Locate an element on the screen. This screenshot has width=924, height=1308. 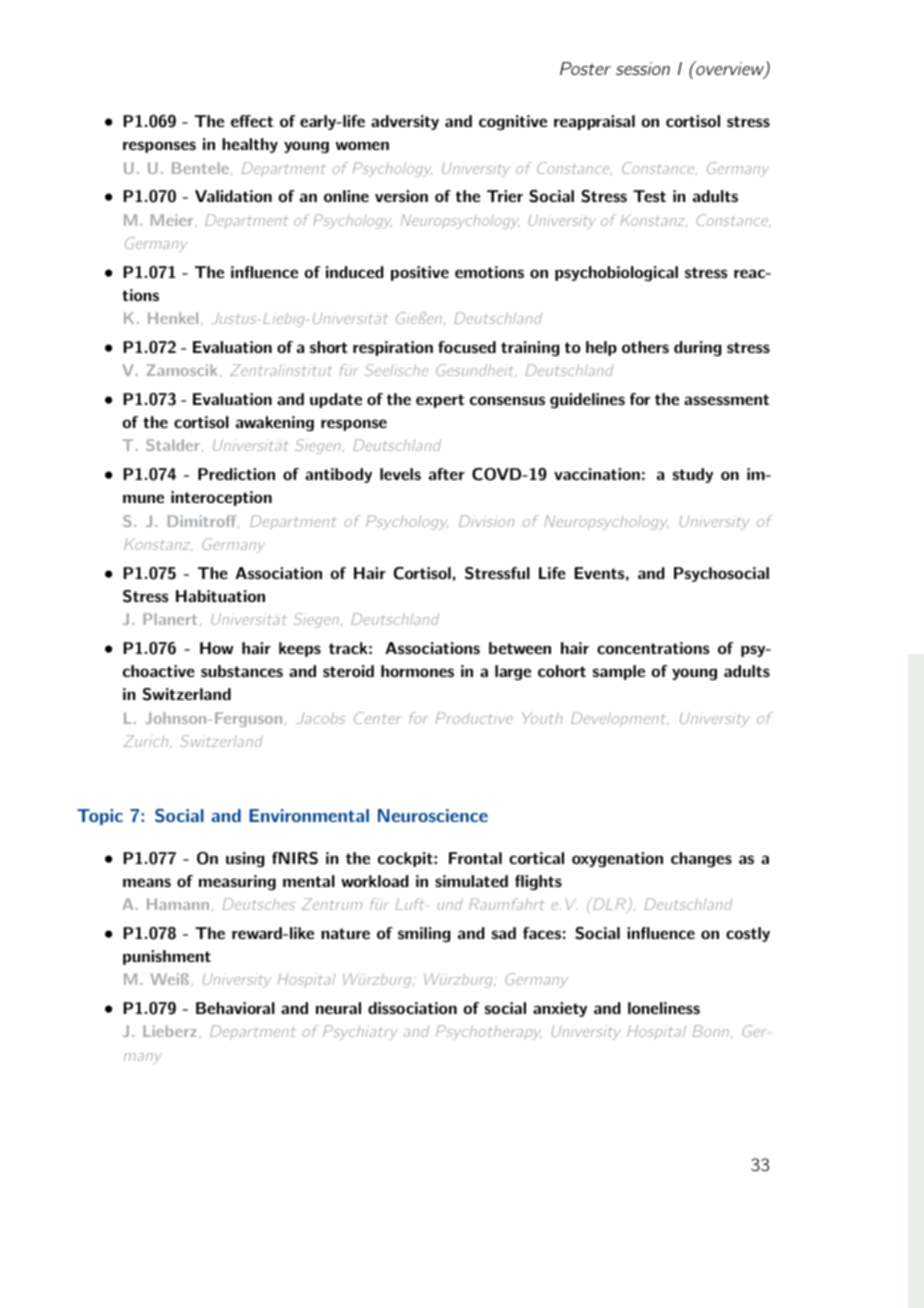
healthy is located at coordinates (250, 145).
